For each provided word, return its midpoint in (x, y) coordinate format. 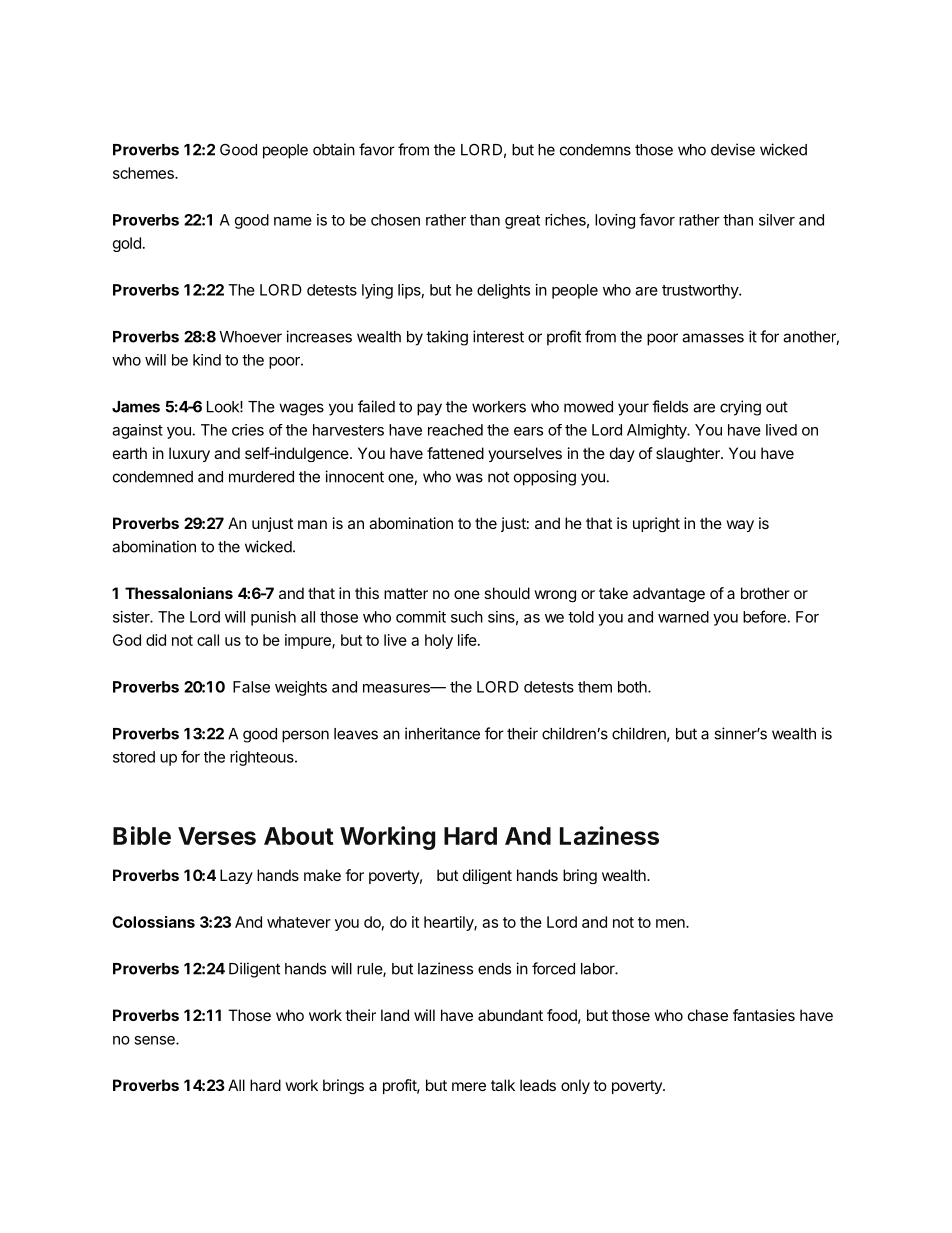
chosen (395, 220)
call (208, 640)
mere (469, 1086)
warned (683, 617)
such (467, 617)
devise (733, 149)
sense (155, 1040)
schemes (144, 173)
